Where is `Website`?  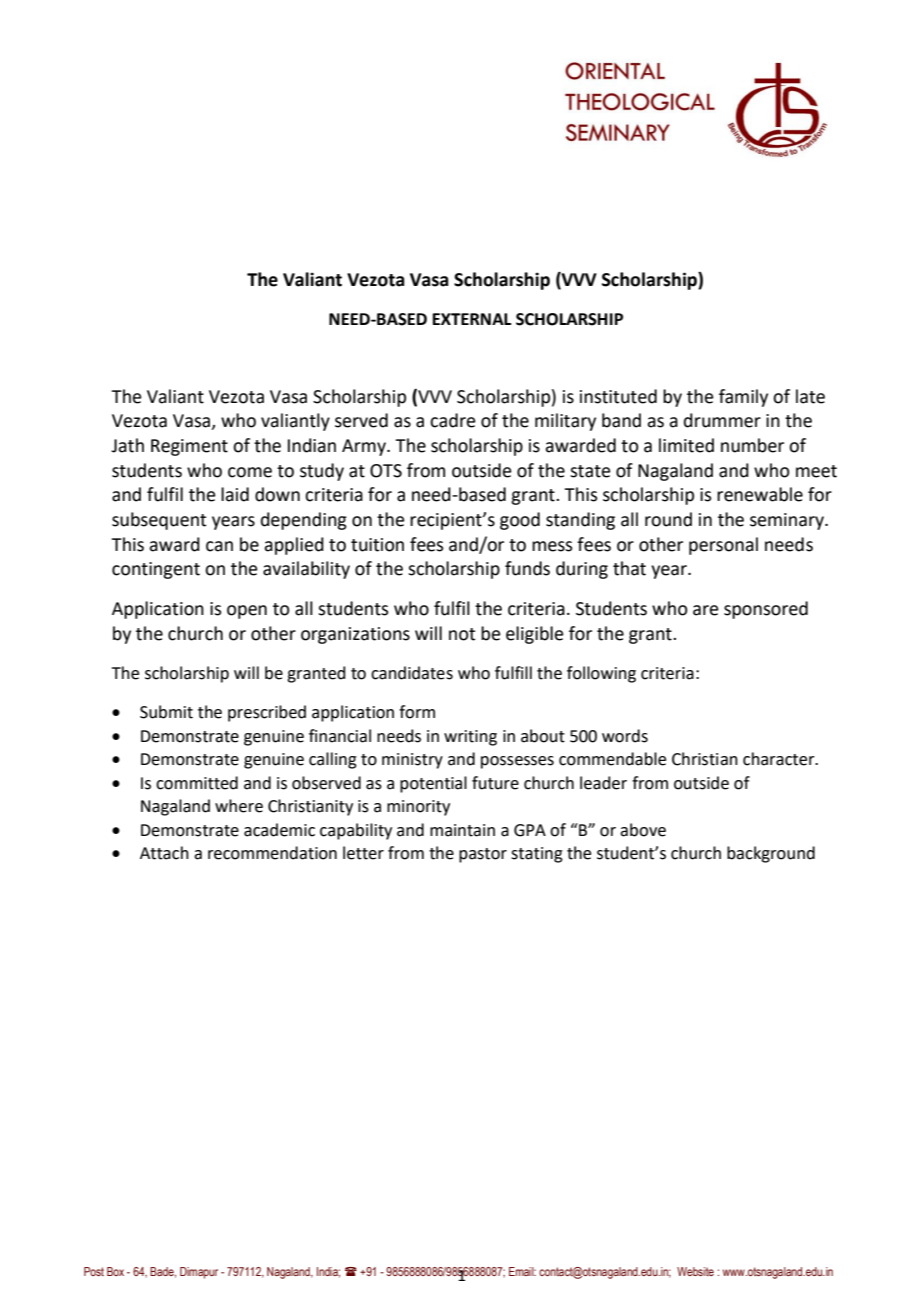
Website is located at coordinates (695, 1271).
